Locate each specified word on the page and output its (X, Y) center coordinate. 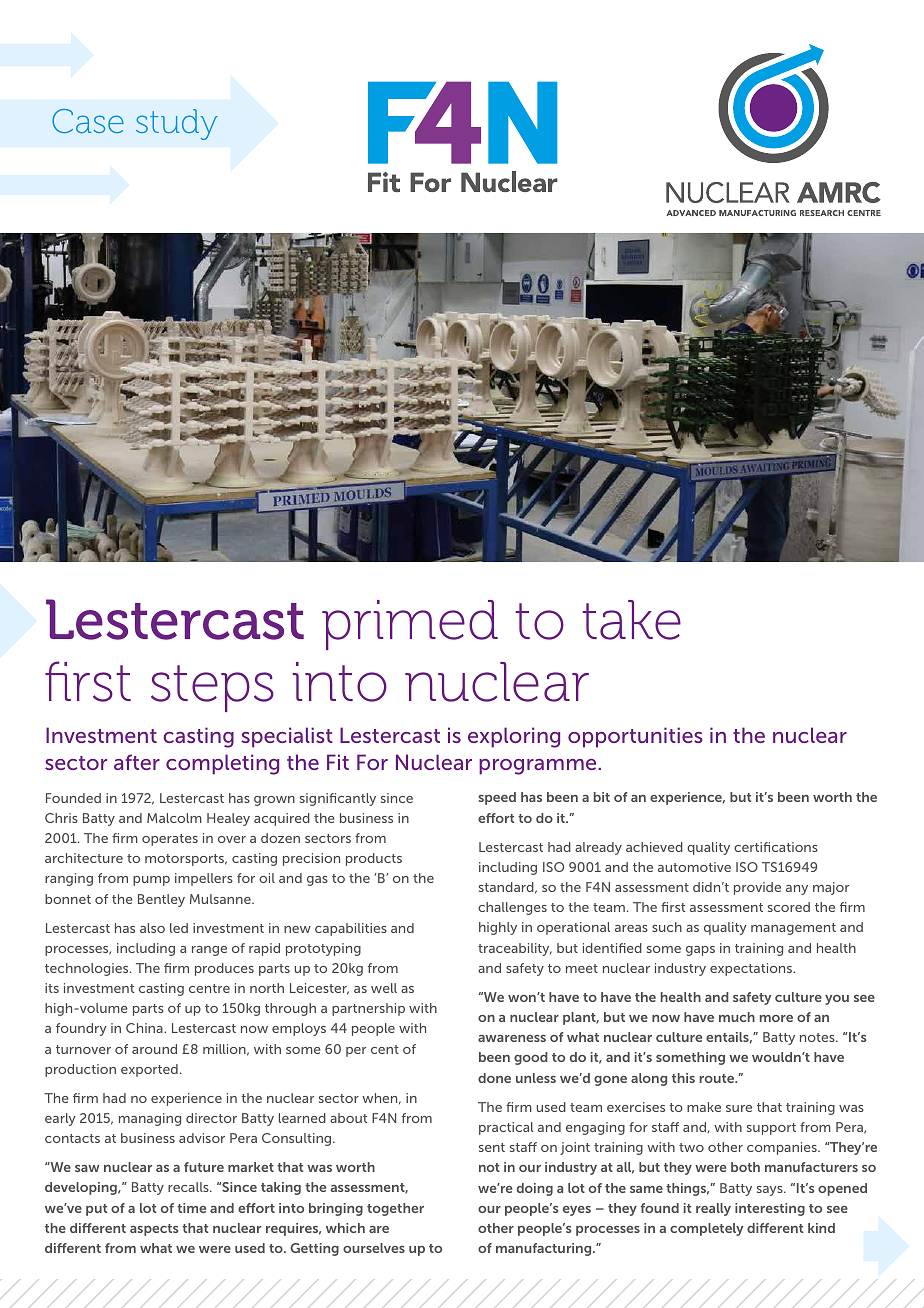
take (631, 620)
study (177, 124)
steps (212, 688)
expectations (752, 969)
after (137, 762)
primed (410, 625)
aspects (154, 1230)
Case (88, 121)
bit (602, 797)
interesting (770, 1209)
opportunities (635, 737)
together (395, 1209)
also (152, 928)
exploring (514, 737)
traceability (515, 949)
